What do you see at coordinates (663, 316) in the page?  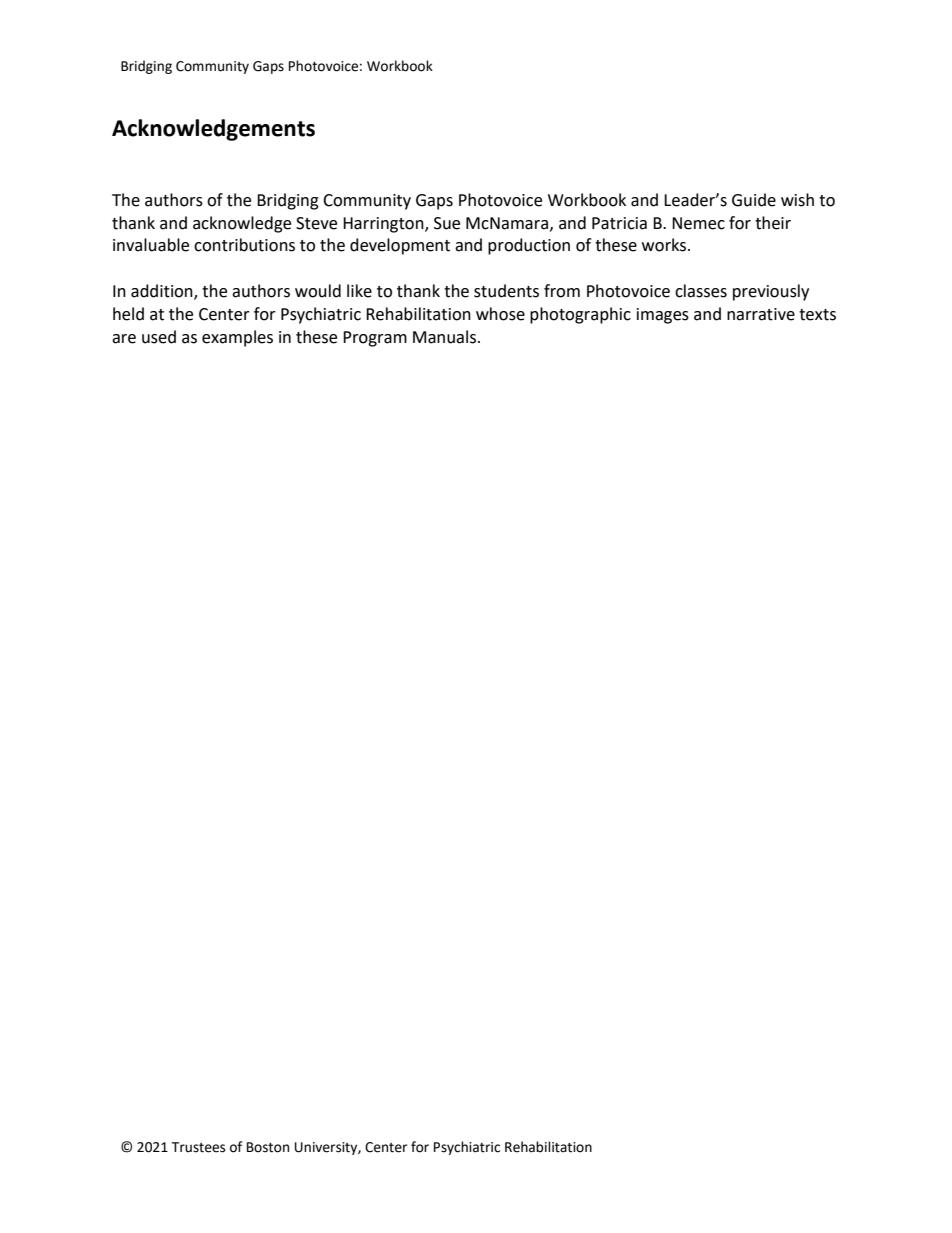 I see `images` at bounding box center [663, 316].
